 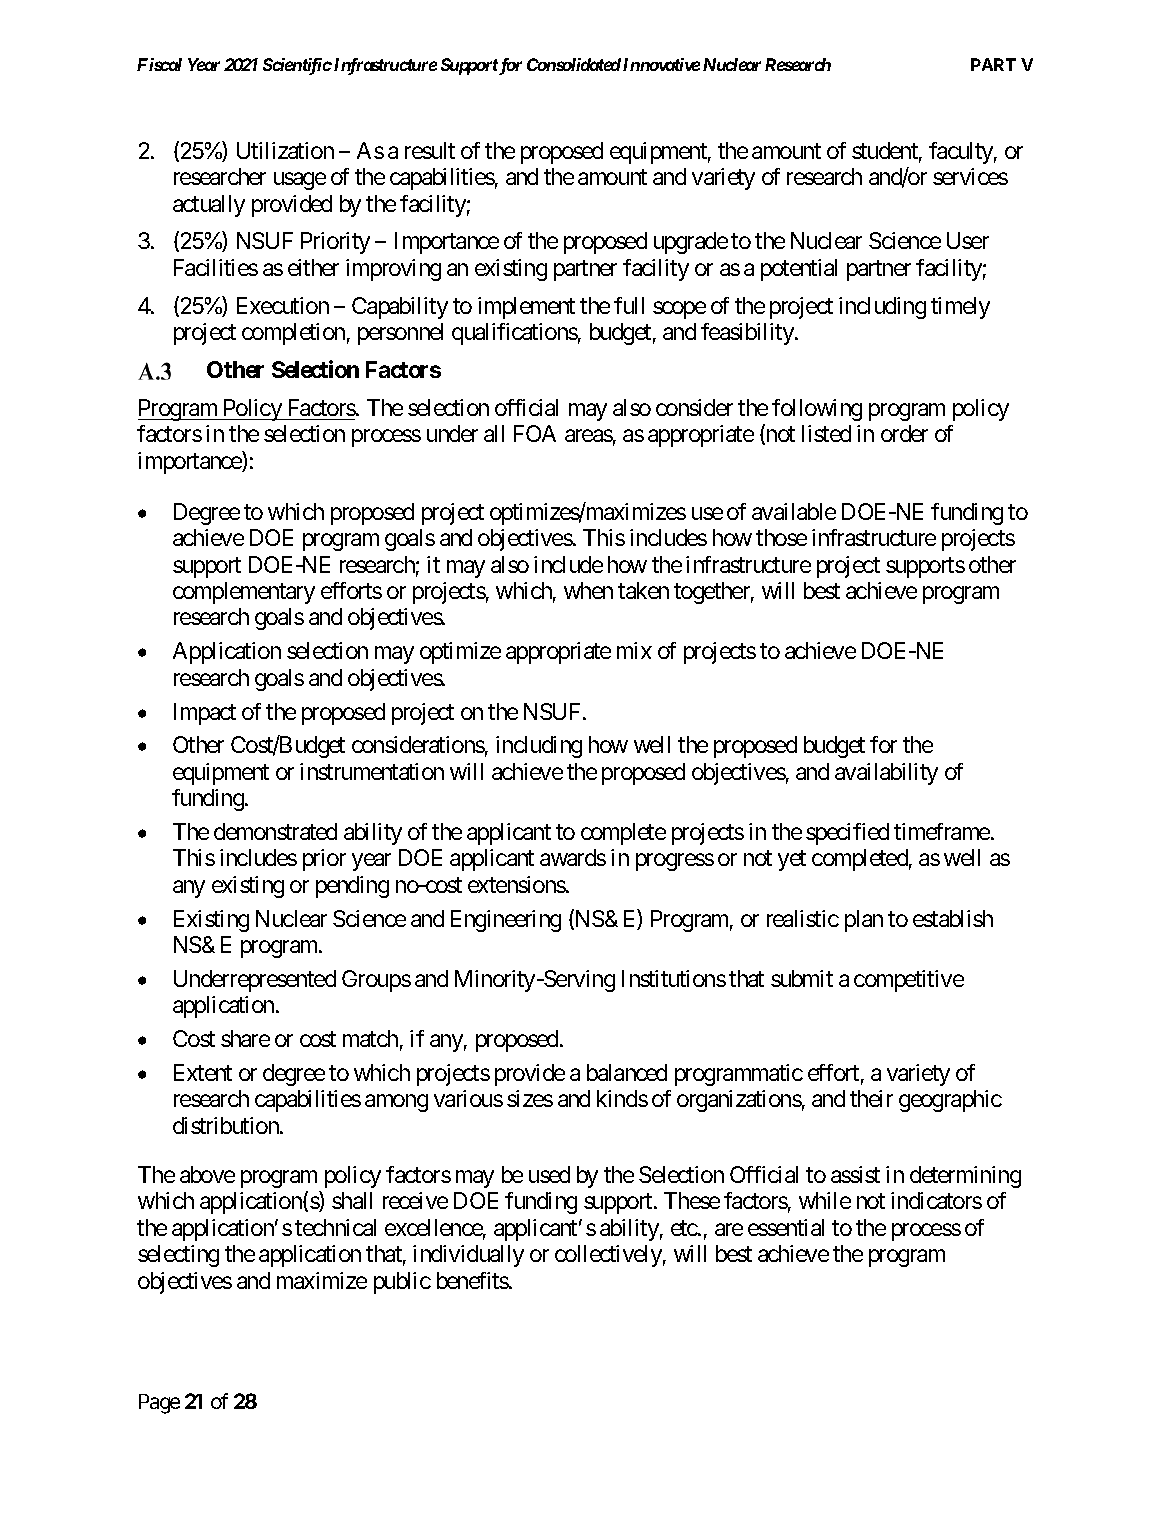 What do you see at coordinates (245, 1038) in the screenshot?
I see `share` at bounding box center [245, 1038].
